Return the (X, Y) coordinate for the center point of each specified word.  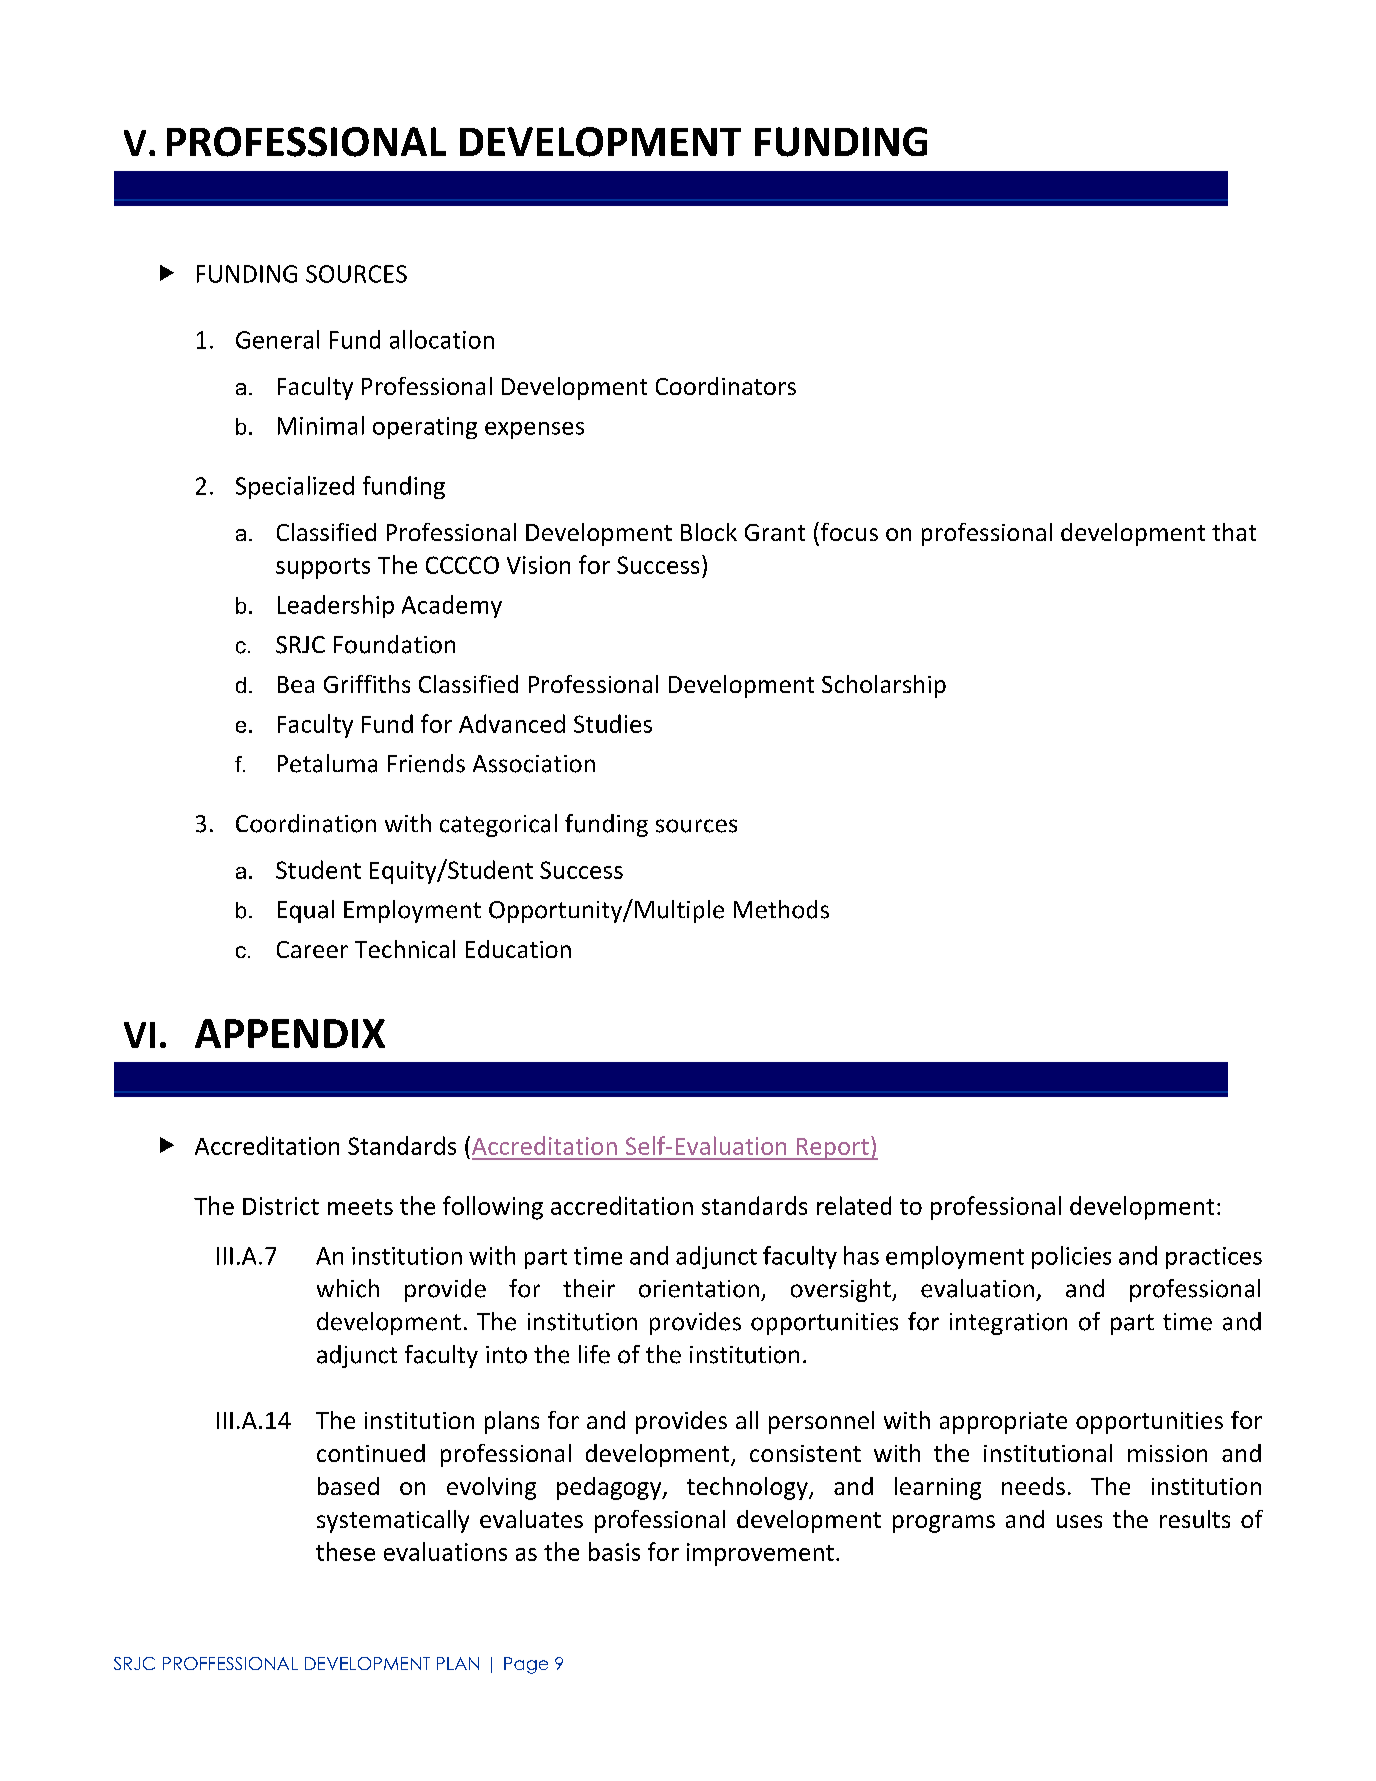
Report (832, 1149)
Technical (405, 949)
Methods (781, 909)
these (345, 1551)
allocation (442, 339)
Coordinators (726, 386)
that (1234, 532)
